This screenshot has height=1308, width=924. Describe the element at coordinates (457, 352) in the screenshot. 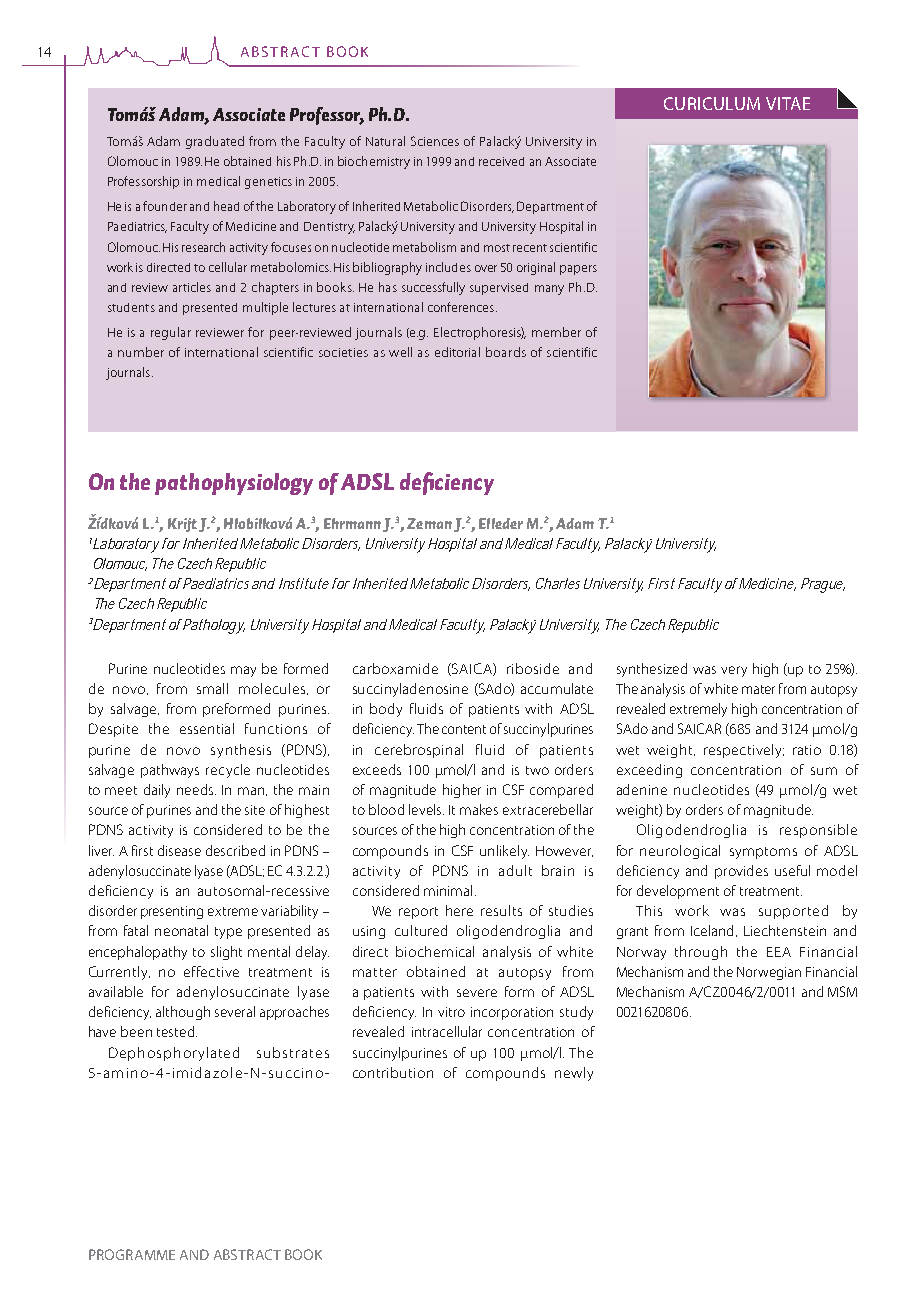

I see `editorial` at that location.
